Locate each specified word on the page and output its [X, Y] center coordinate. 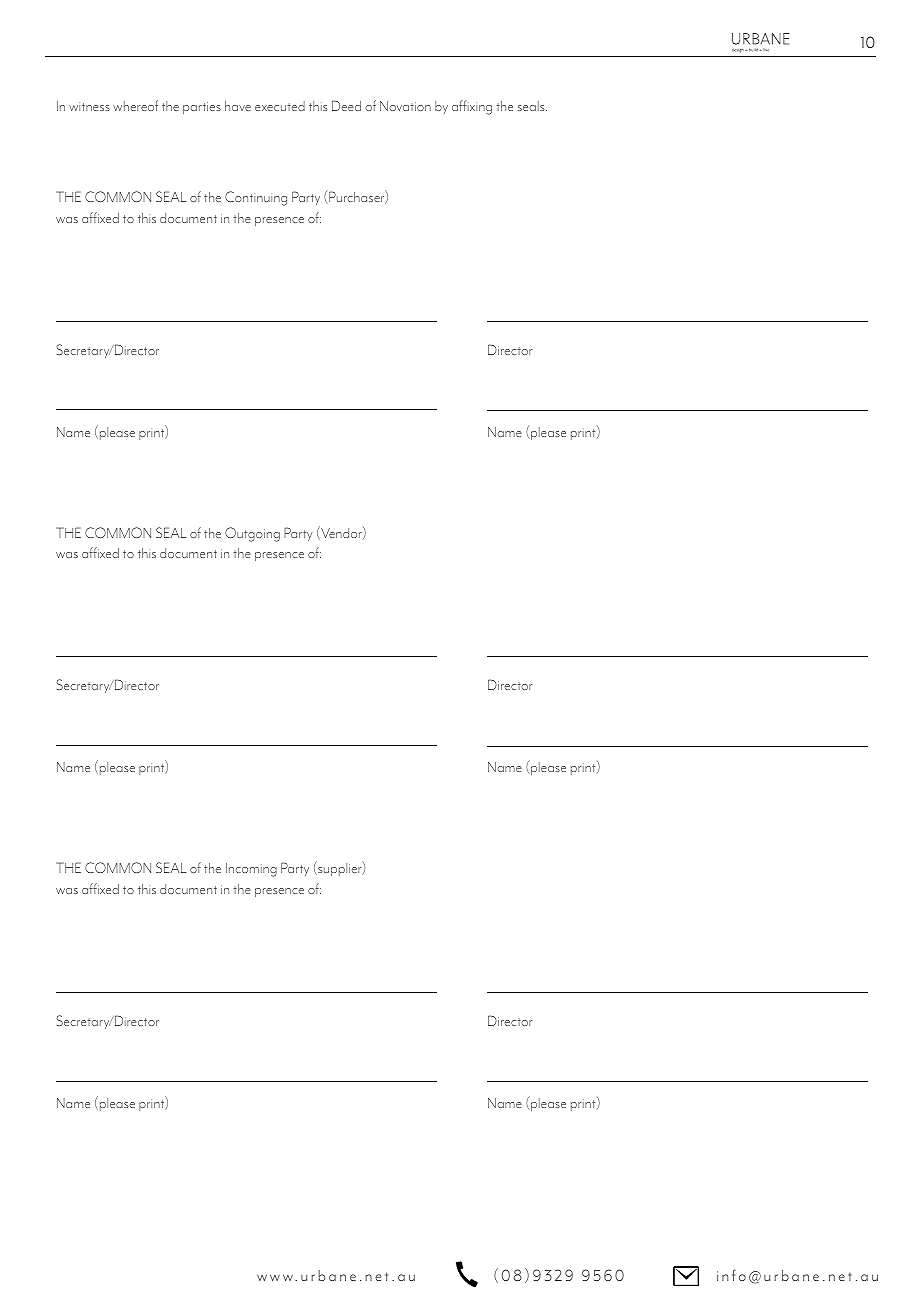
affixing [472, 107]
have [238, 106]
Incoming [251, 870]
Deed [346, 105]
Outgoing [252, 534]
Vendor [341, 533]
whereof [135, 105]
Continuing [256, 198]
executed [280, 106]
